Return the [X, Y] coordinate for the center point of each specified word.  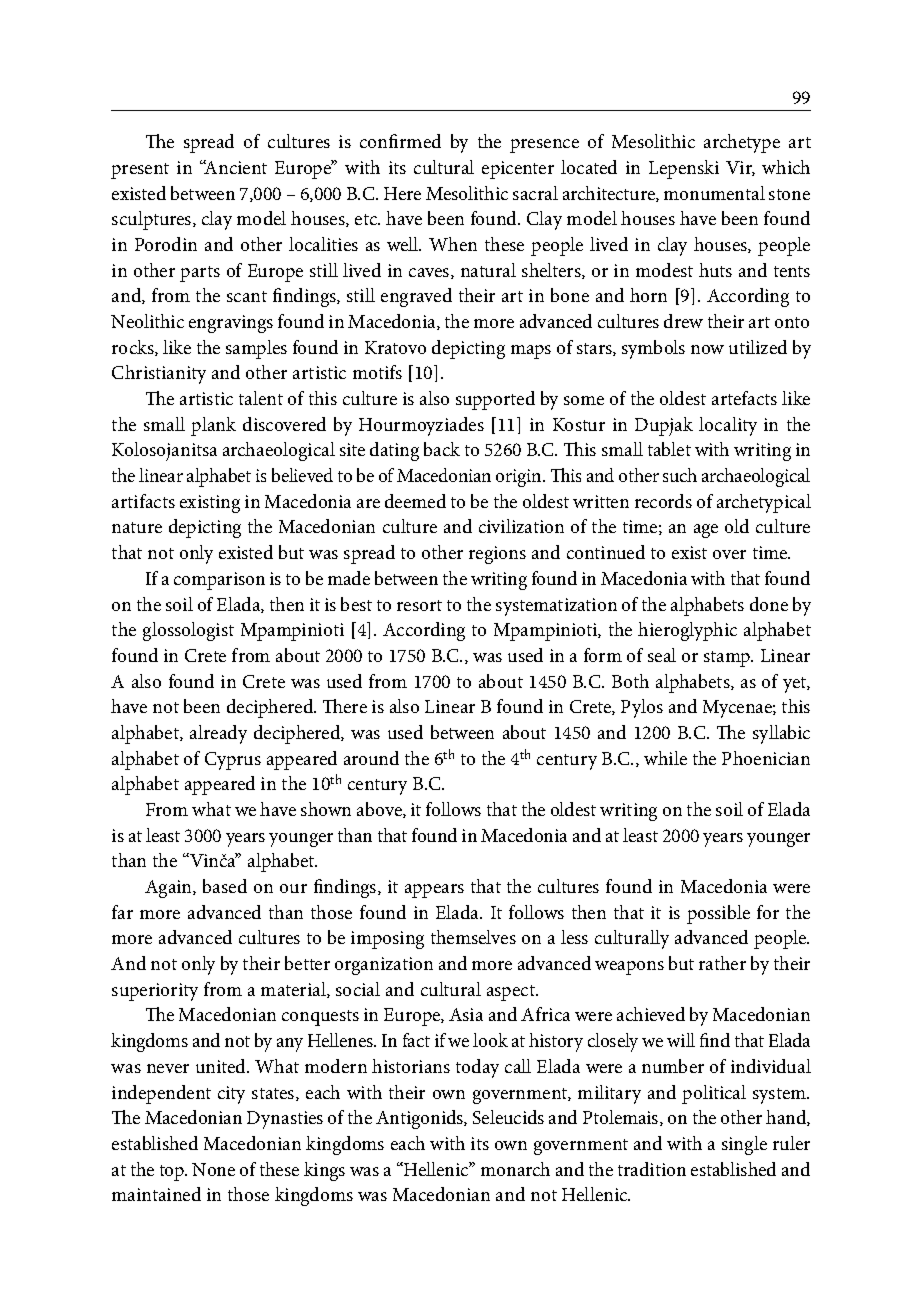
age [706, 531]
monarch [515, 1169]
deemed [415, 501]
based [225, 886]
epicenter [518, 170]
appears [434, 891]
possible [718, 914]
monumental [714, 193]
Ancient [235, 167]
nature [137, 527]
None [213, 1169]
